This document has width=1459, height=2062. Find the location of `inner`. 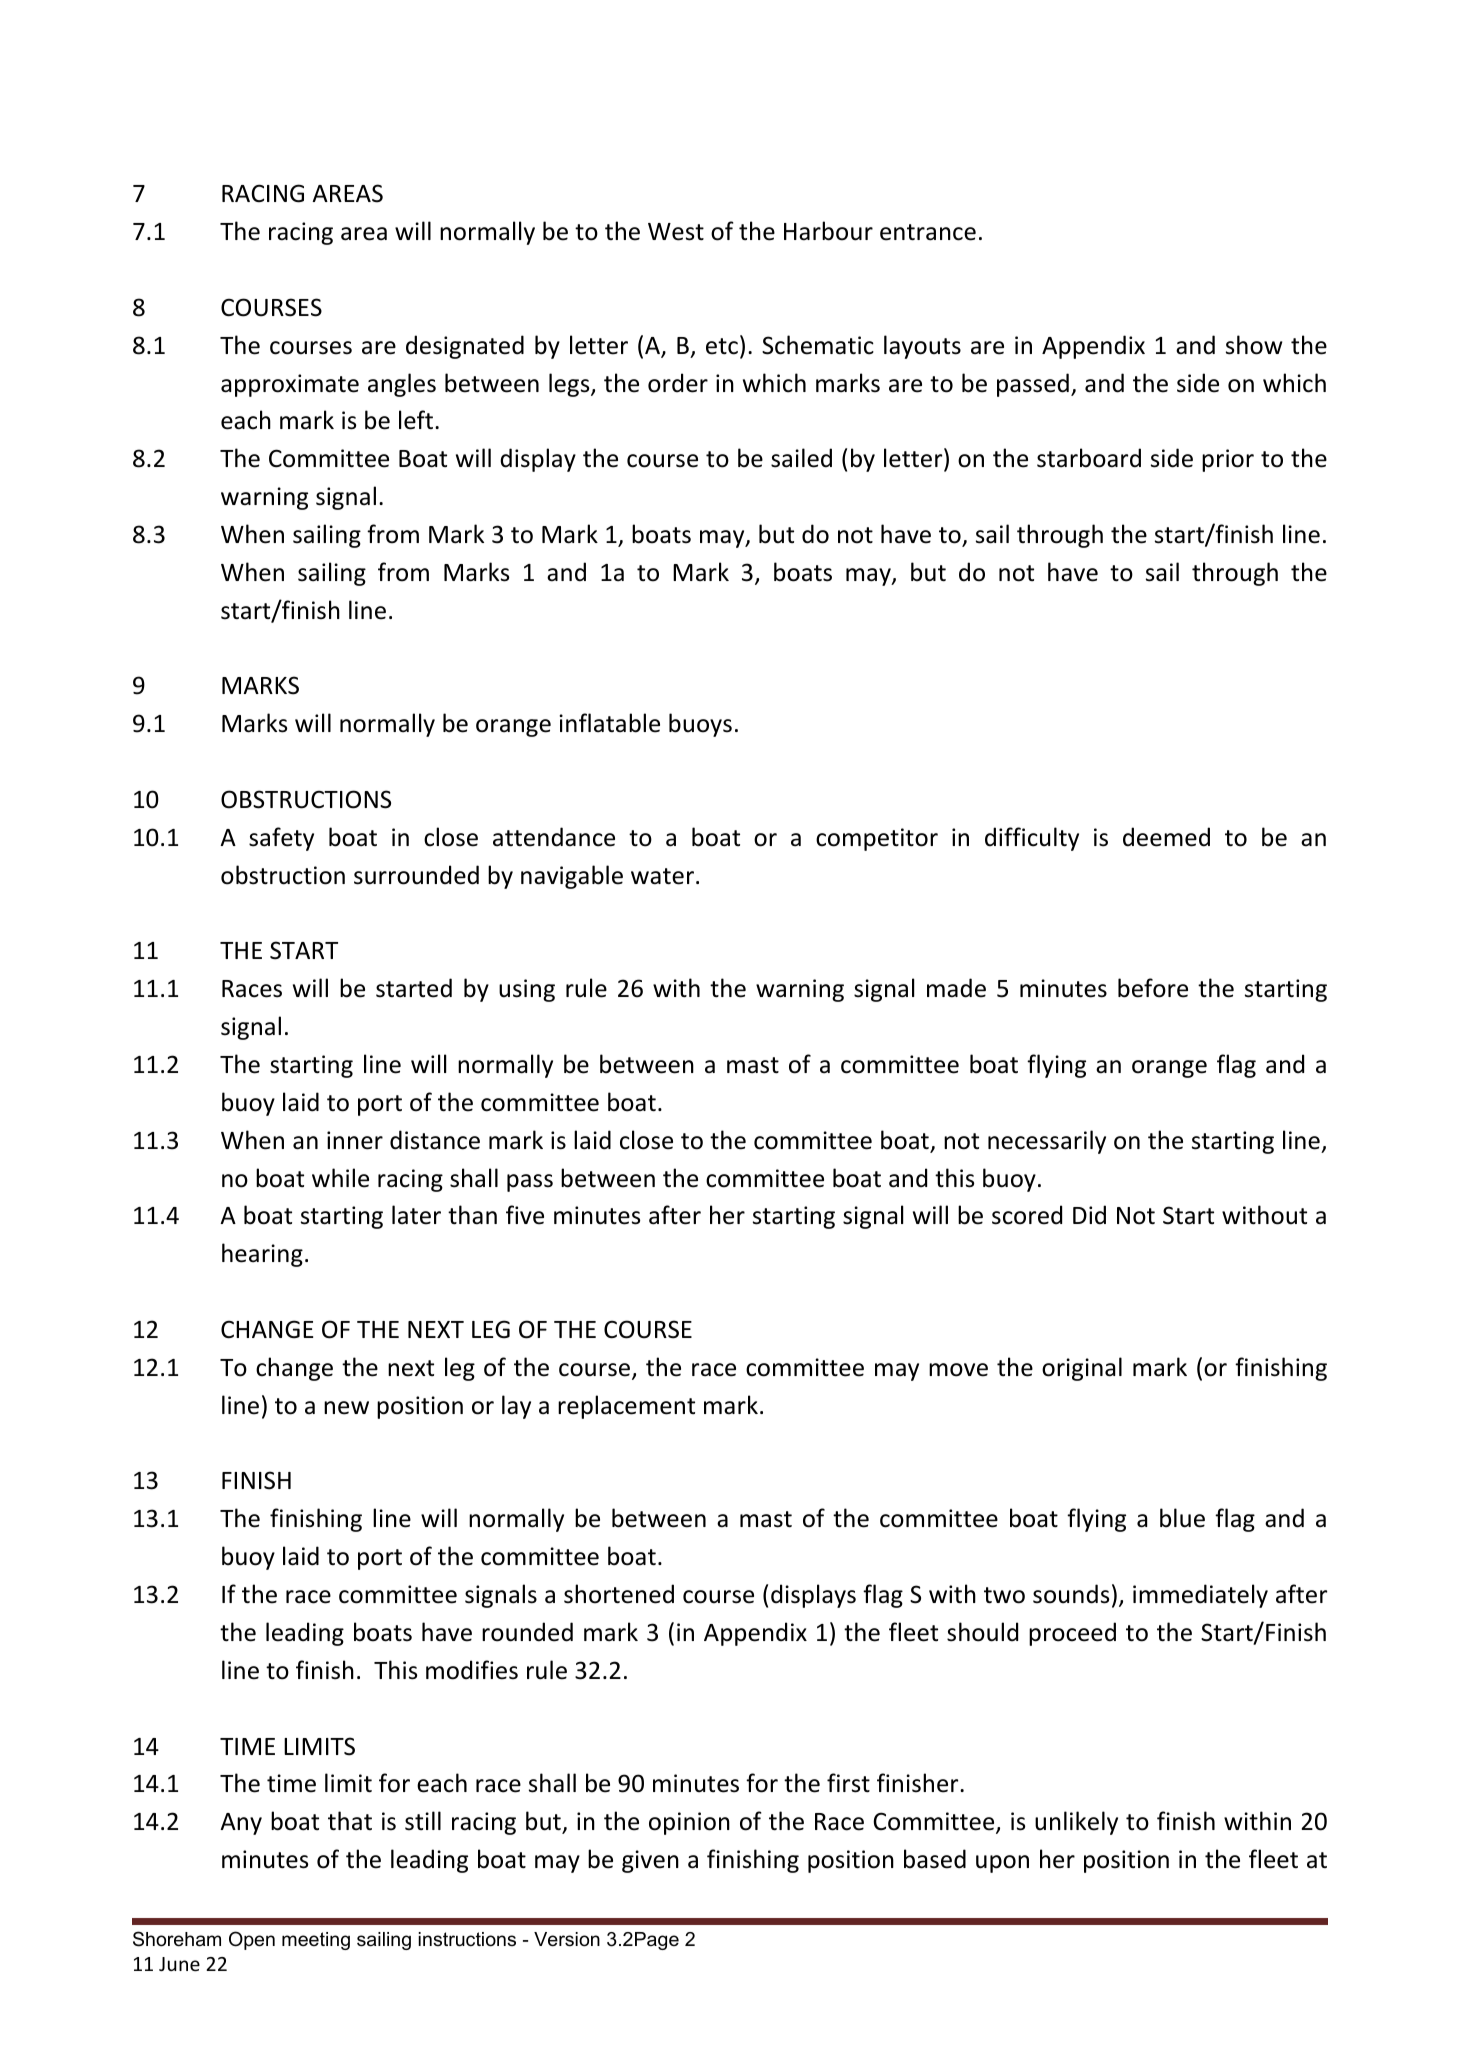

inner is located at coordinates (355, 1140).
